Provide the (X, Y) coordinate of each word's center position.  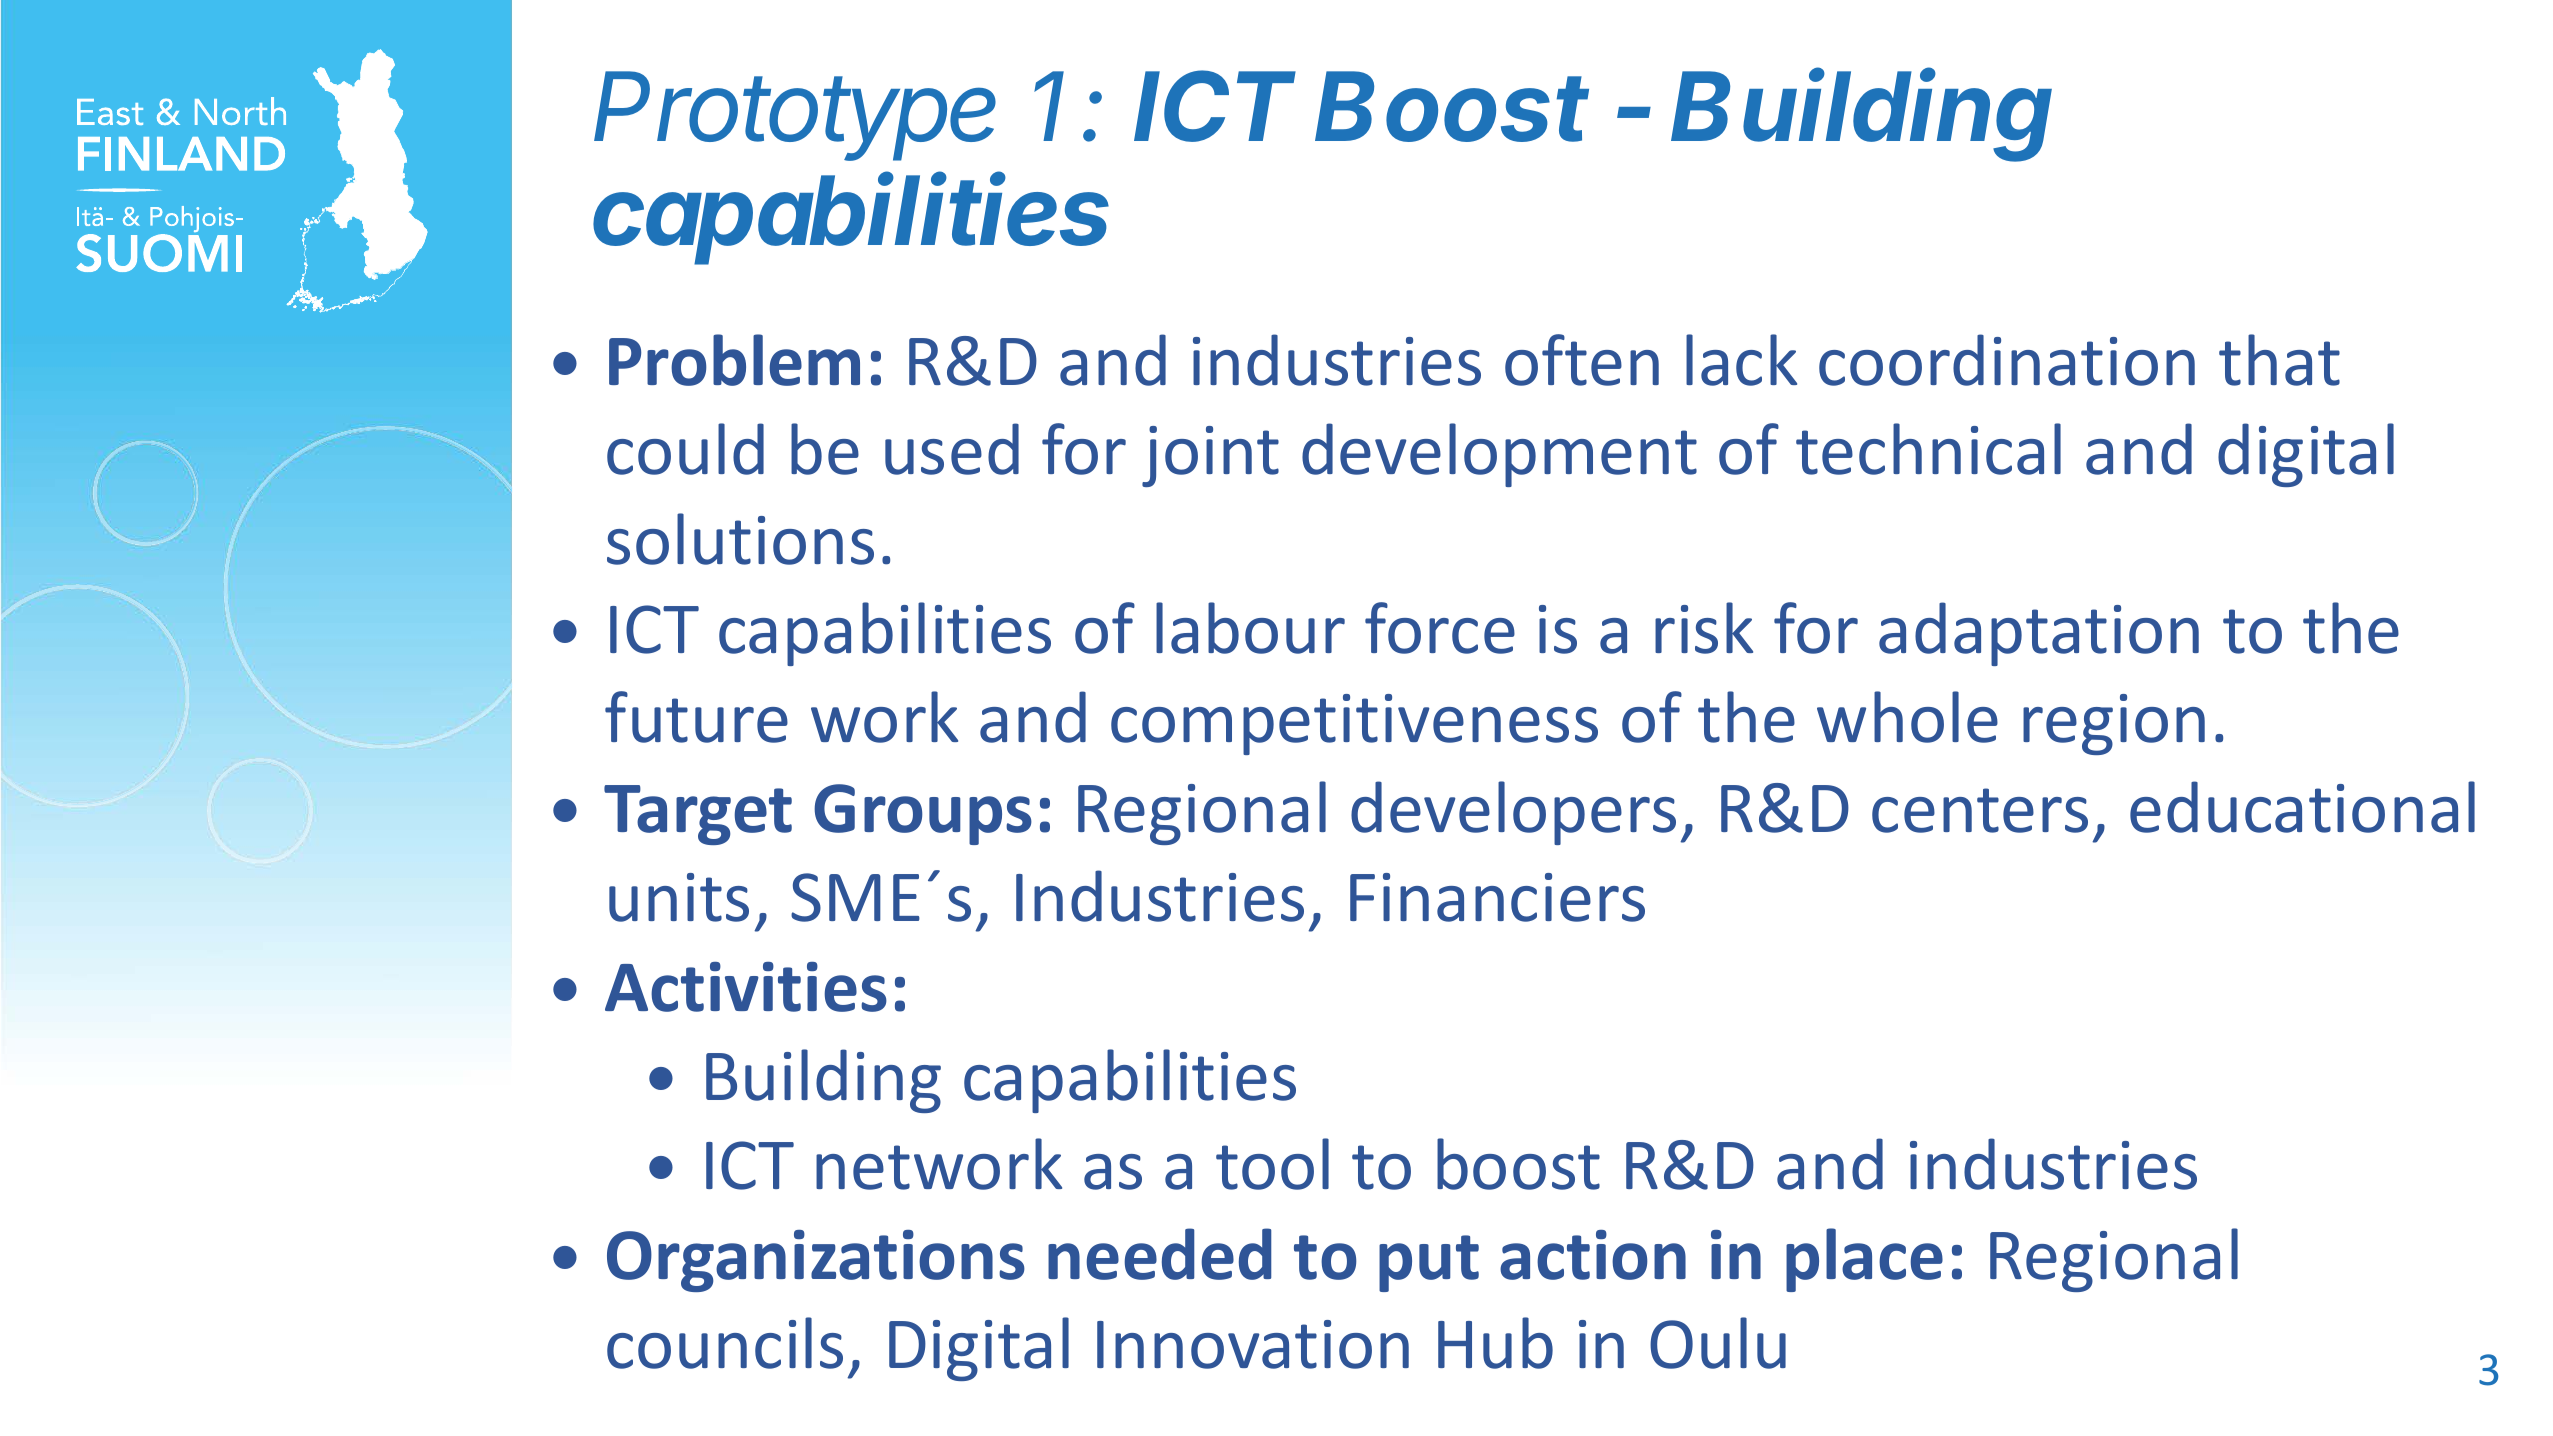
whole (1907, 717)
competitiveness (1354, 724)
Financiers (1497, 897)
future (696, 717)
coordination (2007, 360)
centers (1980, 810)
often (1582, 360)
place (1864, 1260)
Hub (1495, 1343)
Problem (734, 360)
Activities (746, 987)
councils (725, 1343)
